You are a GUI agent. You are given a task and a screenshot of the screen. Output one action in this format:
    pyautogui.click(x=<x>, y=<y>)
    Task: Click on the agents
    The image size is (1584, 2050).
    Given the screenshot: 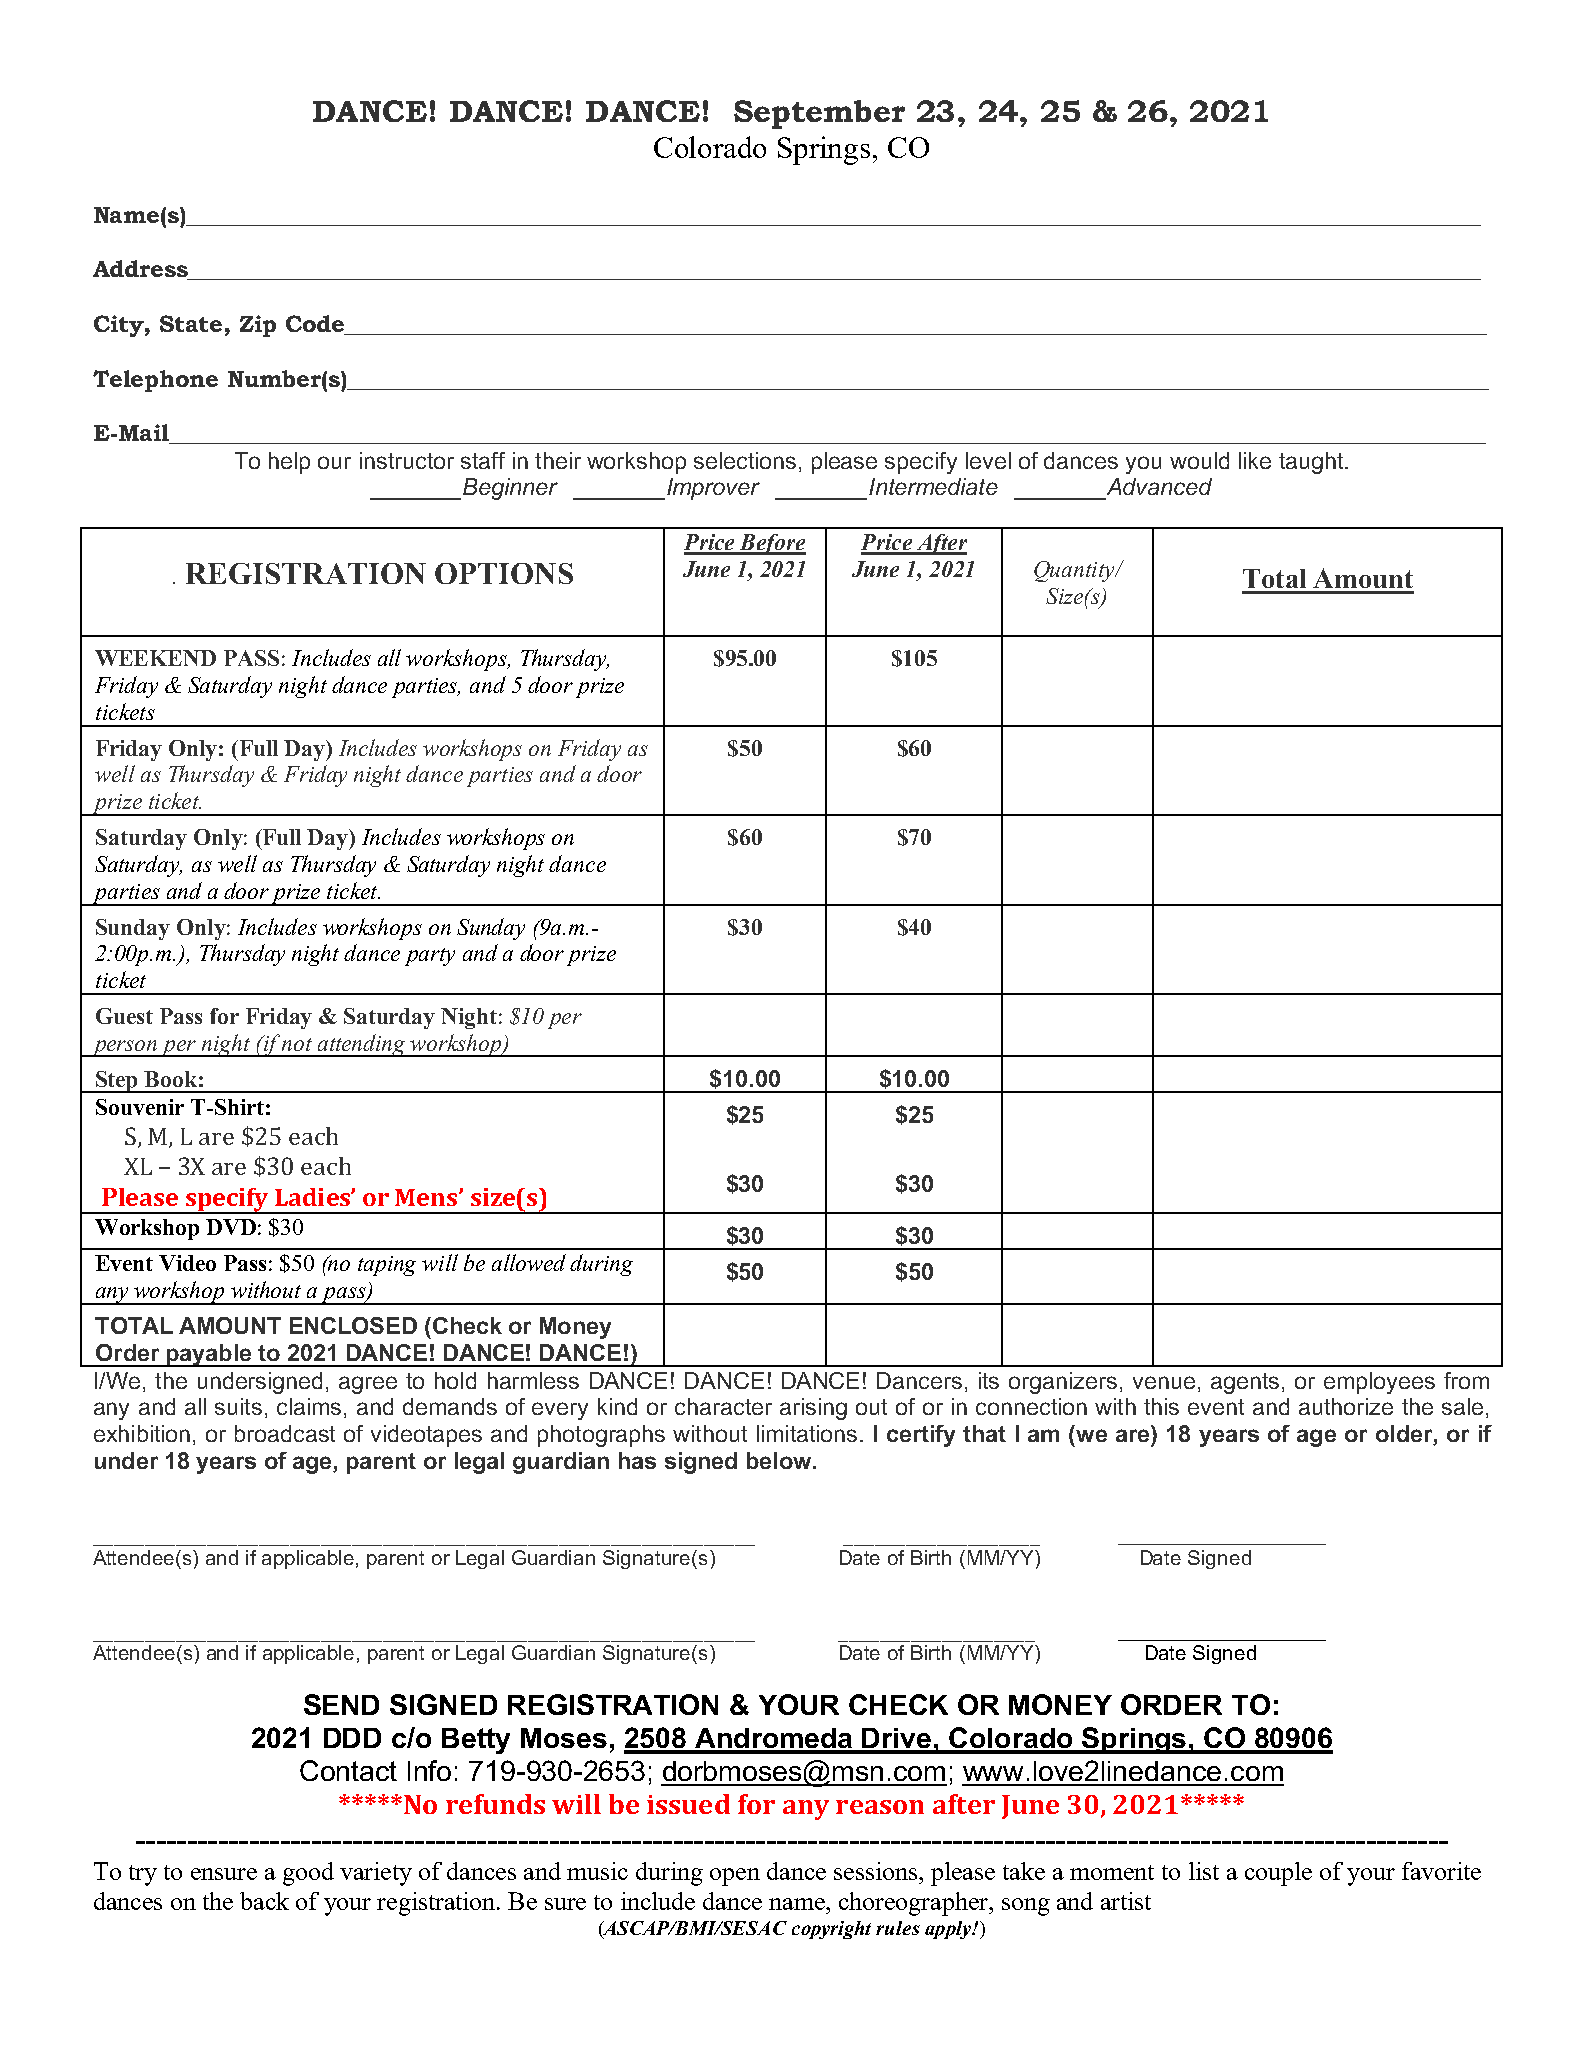 What is the action you would take?
    pyautogui.click(x=1245, y=1383)
